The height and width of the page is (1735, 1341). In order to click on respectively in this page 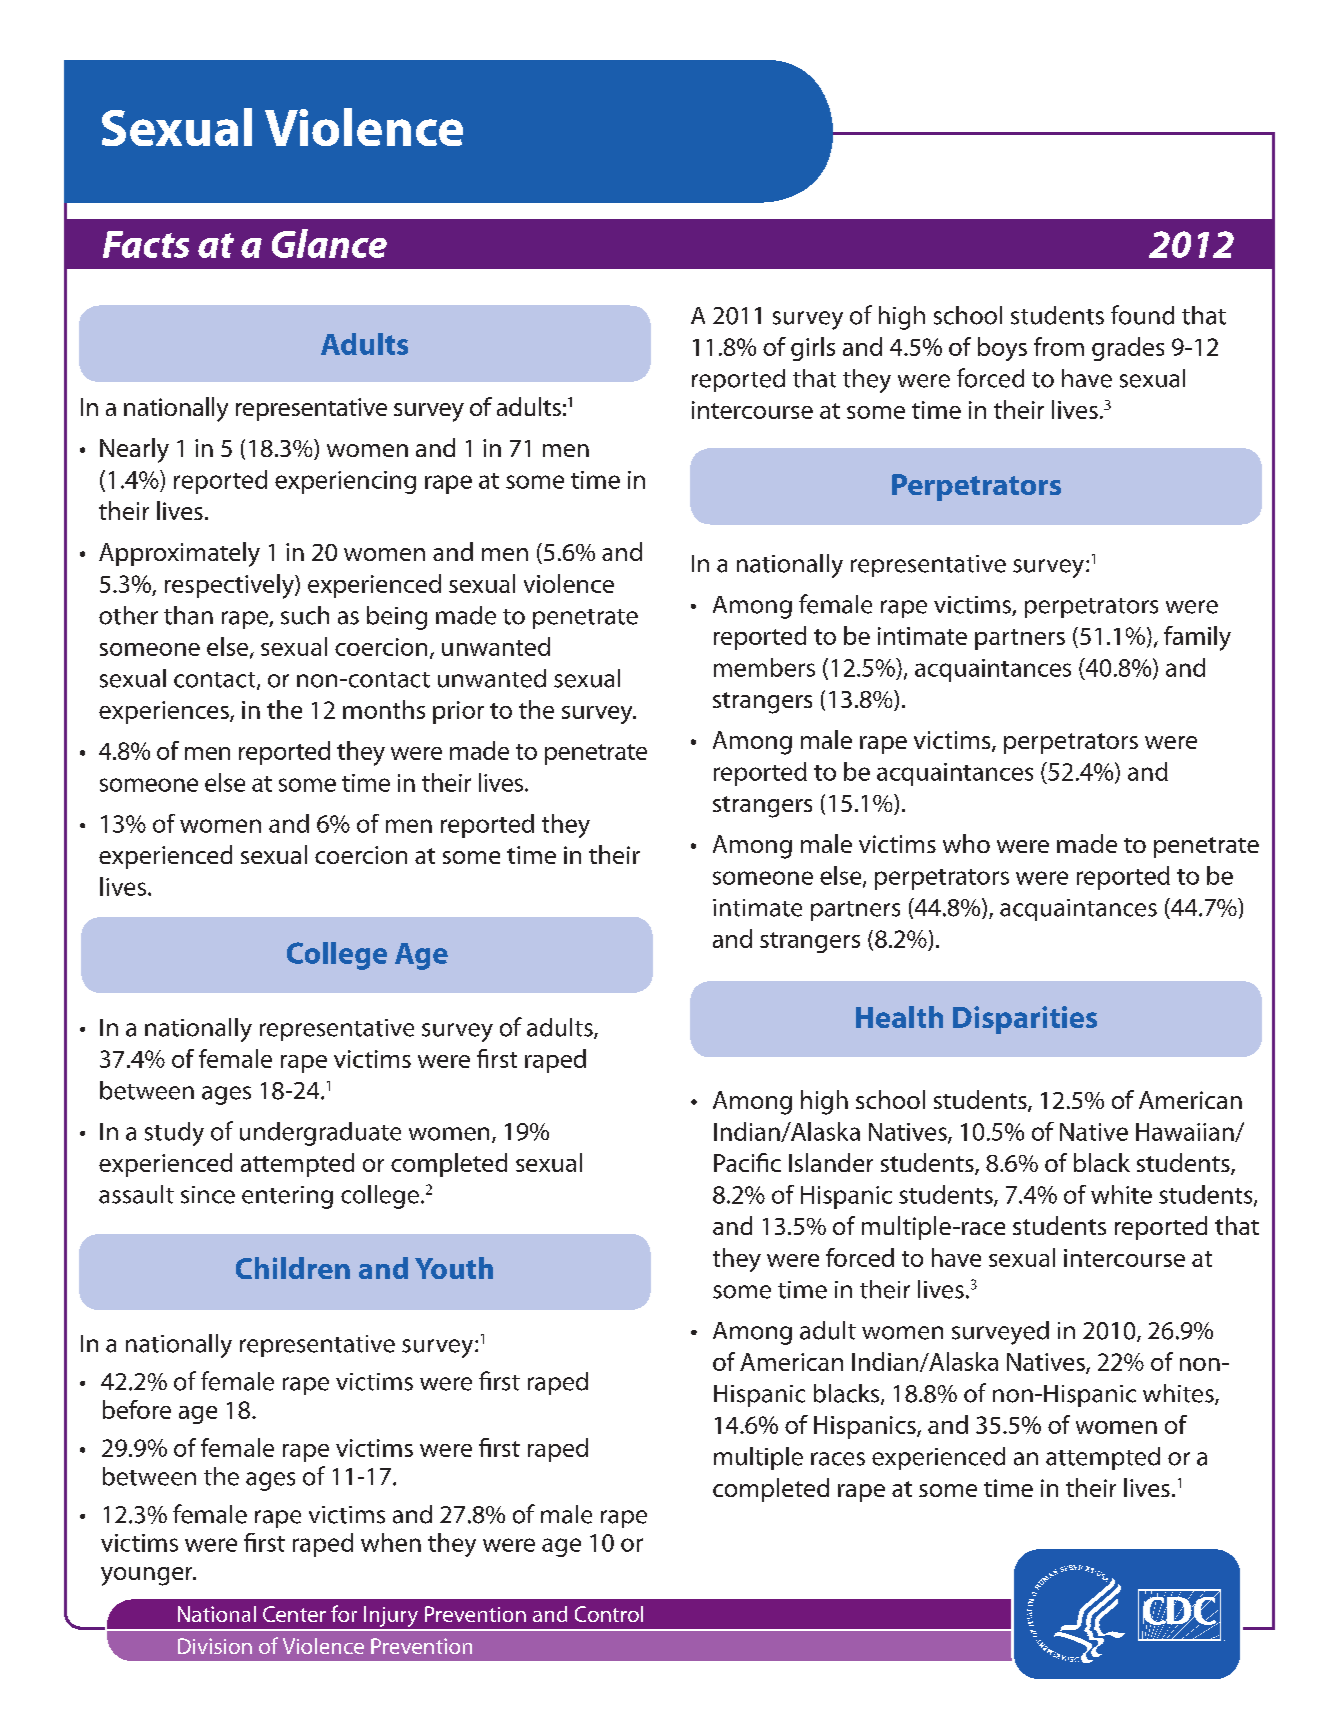, I will do `click(230, 586)`.
